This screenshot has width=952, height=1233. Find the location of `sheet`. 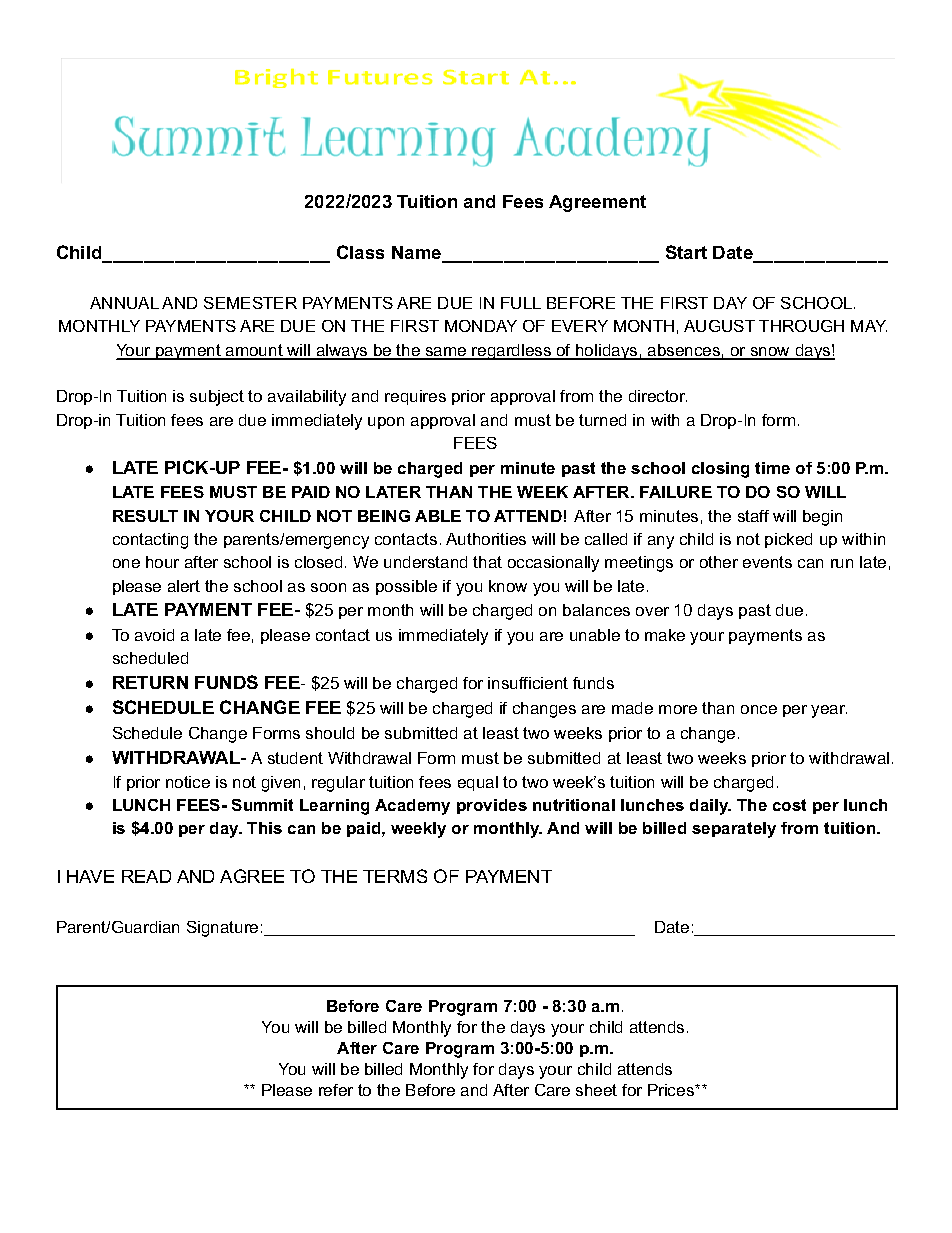

sheet is located at coordinates (596, 1090).
